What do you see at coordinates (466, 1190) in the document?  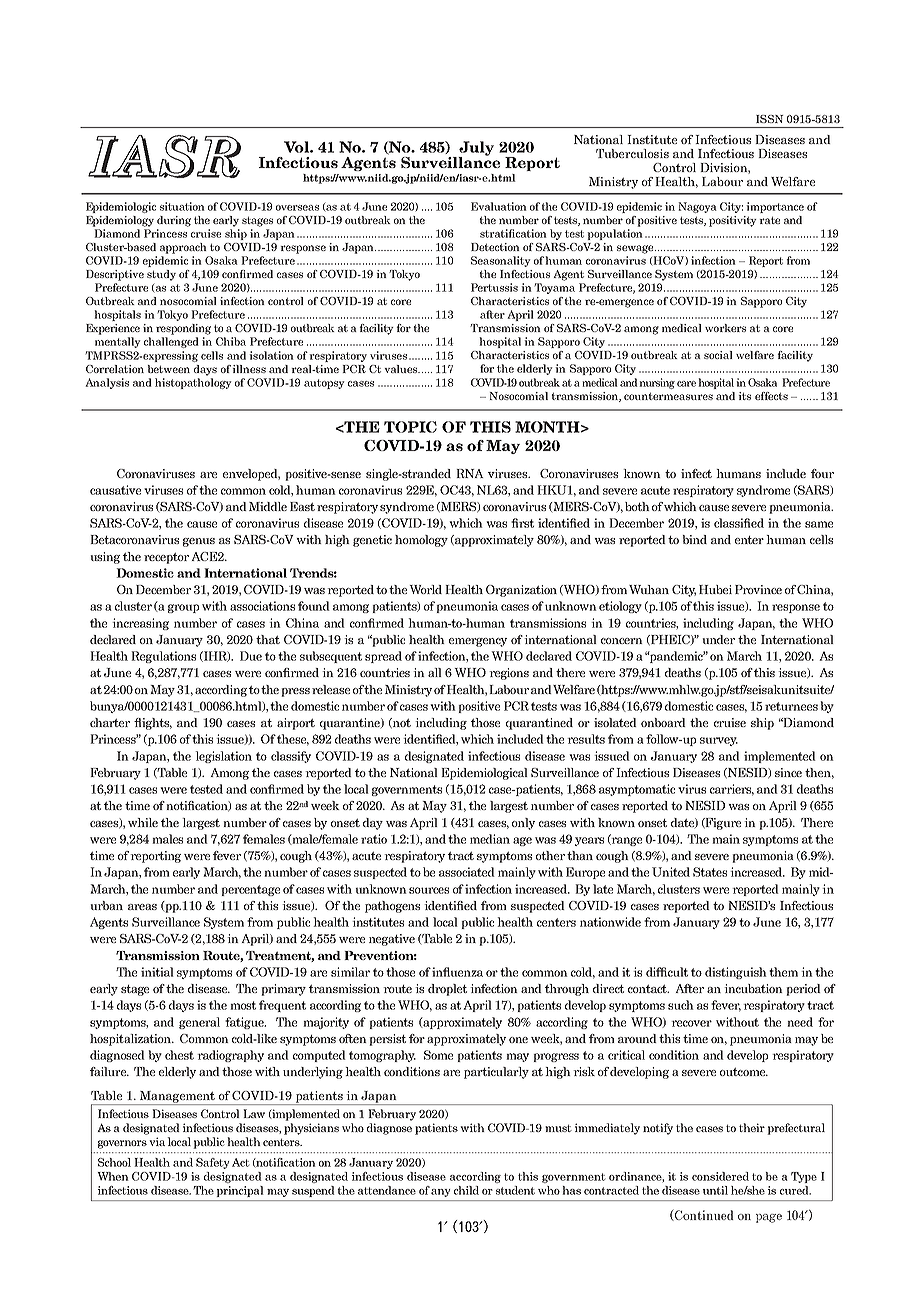 I see `child` at bounding box center [466, 1190].
